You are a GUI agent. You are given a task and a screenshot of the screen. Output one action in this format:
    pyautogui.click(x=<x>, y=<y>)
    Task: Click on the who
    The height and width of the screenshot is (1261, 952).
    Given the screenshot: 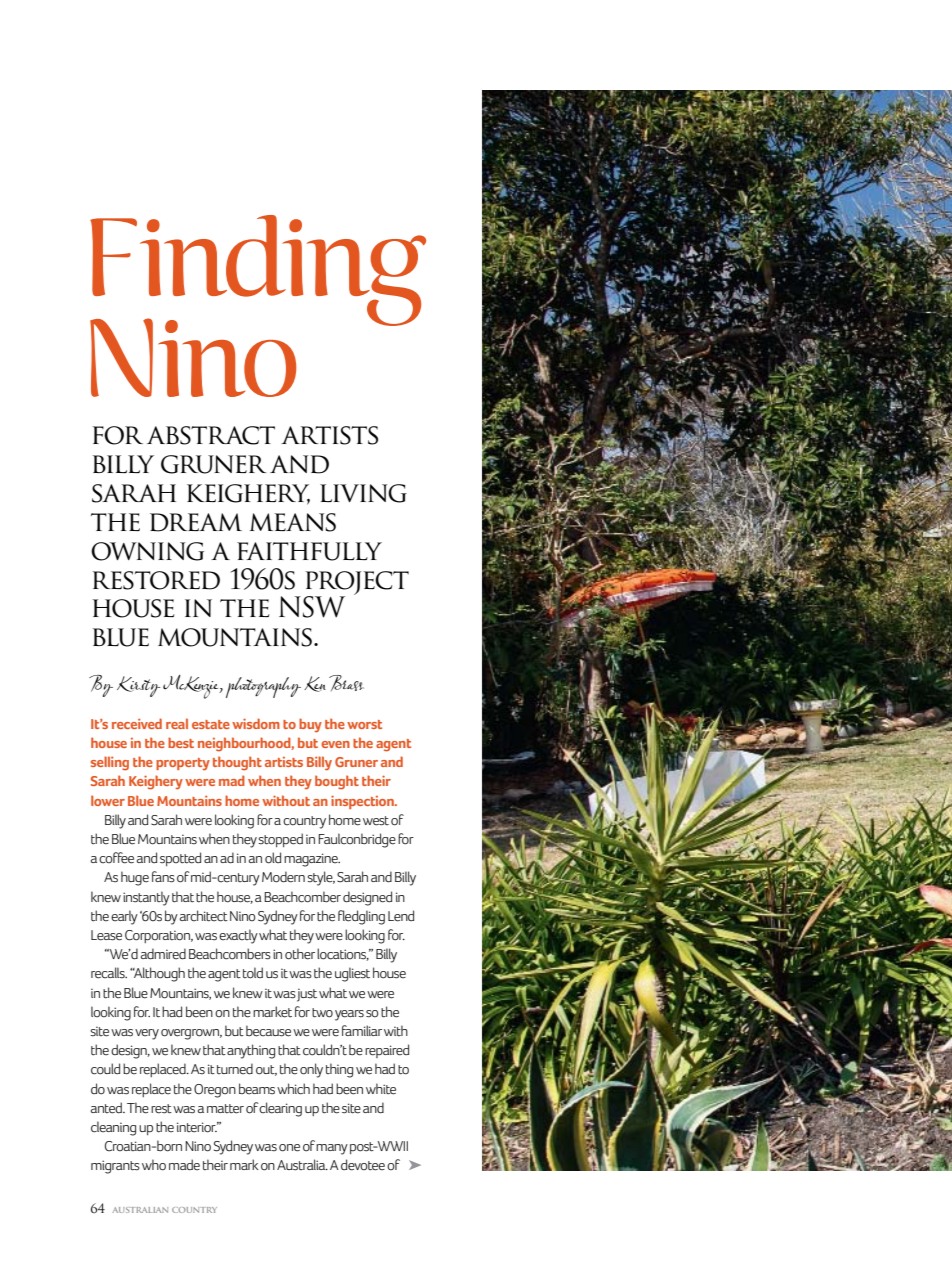 What is the action you would take?
    pyautogui.click(x=154, y=1165)
